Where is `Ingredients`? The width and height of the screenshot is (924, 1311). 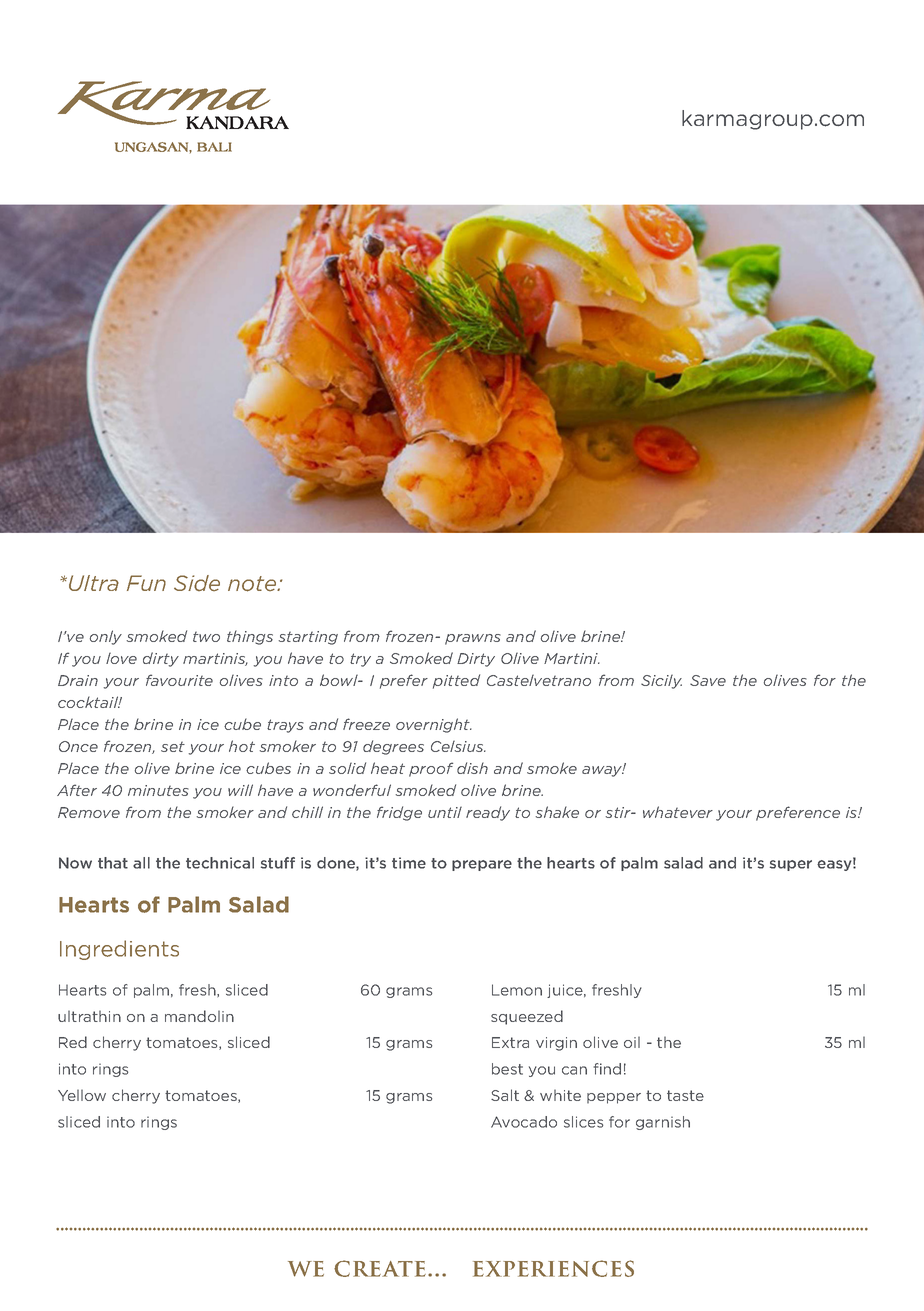
Ingredients is located at coordinates (119, 950).
